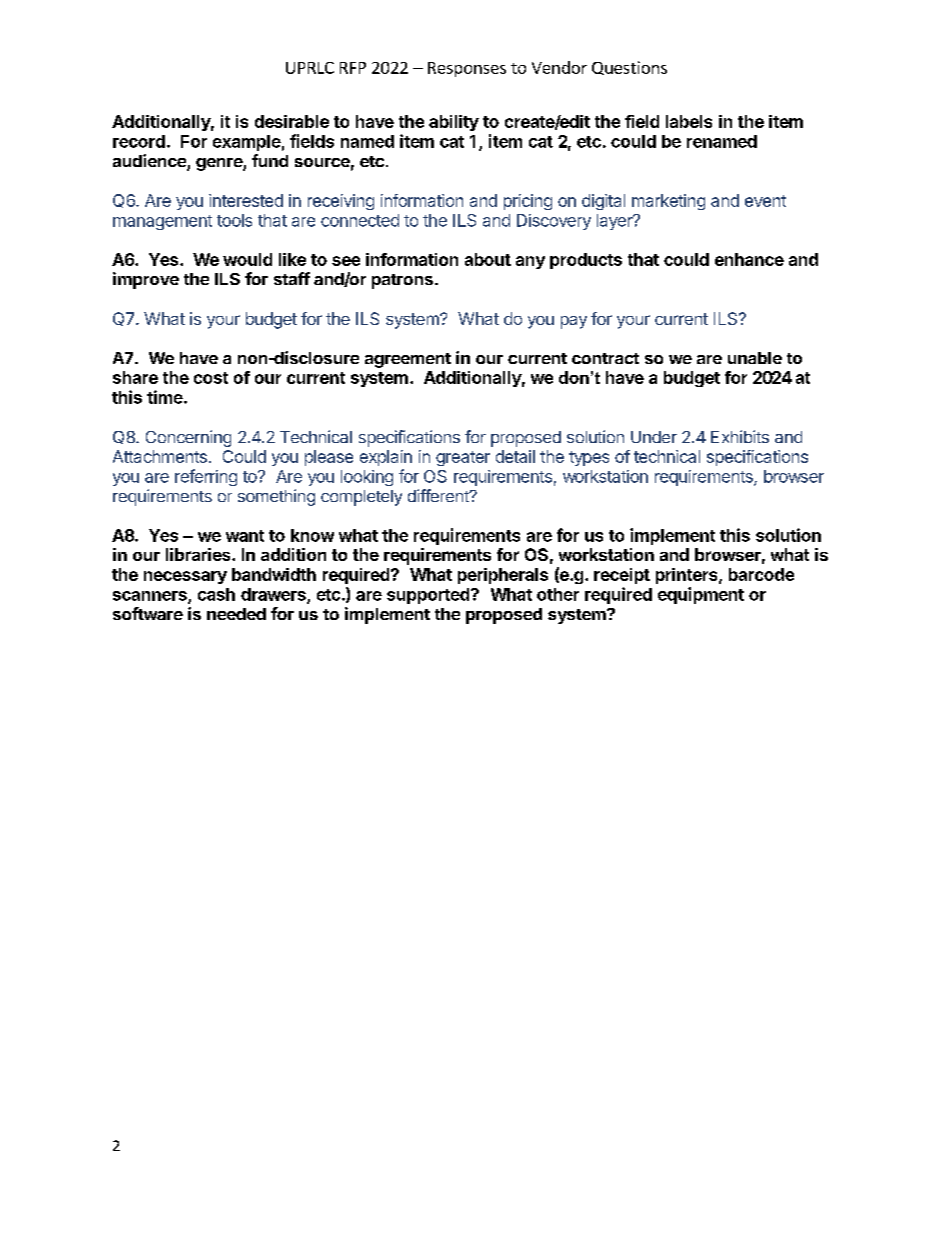 This page has width=952, height=1233. Describe the element at coordinates (629, 68) in the page. I see `Questions` at that location.
